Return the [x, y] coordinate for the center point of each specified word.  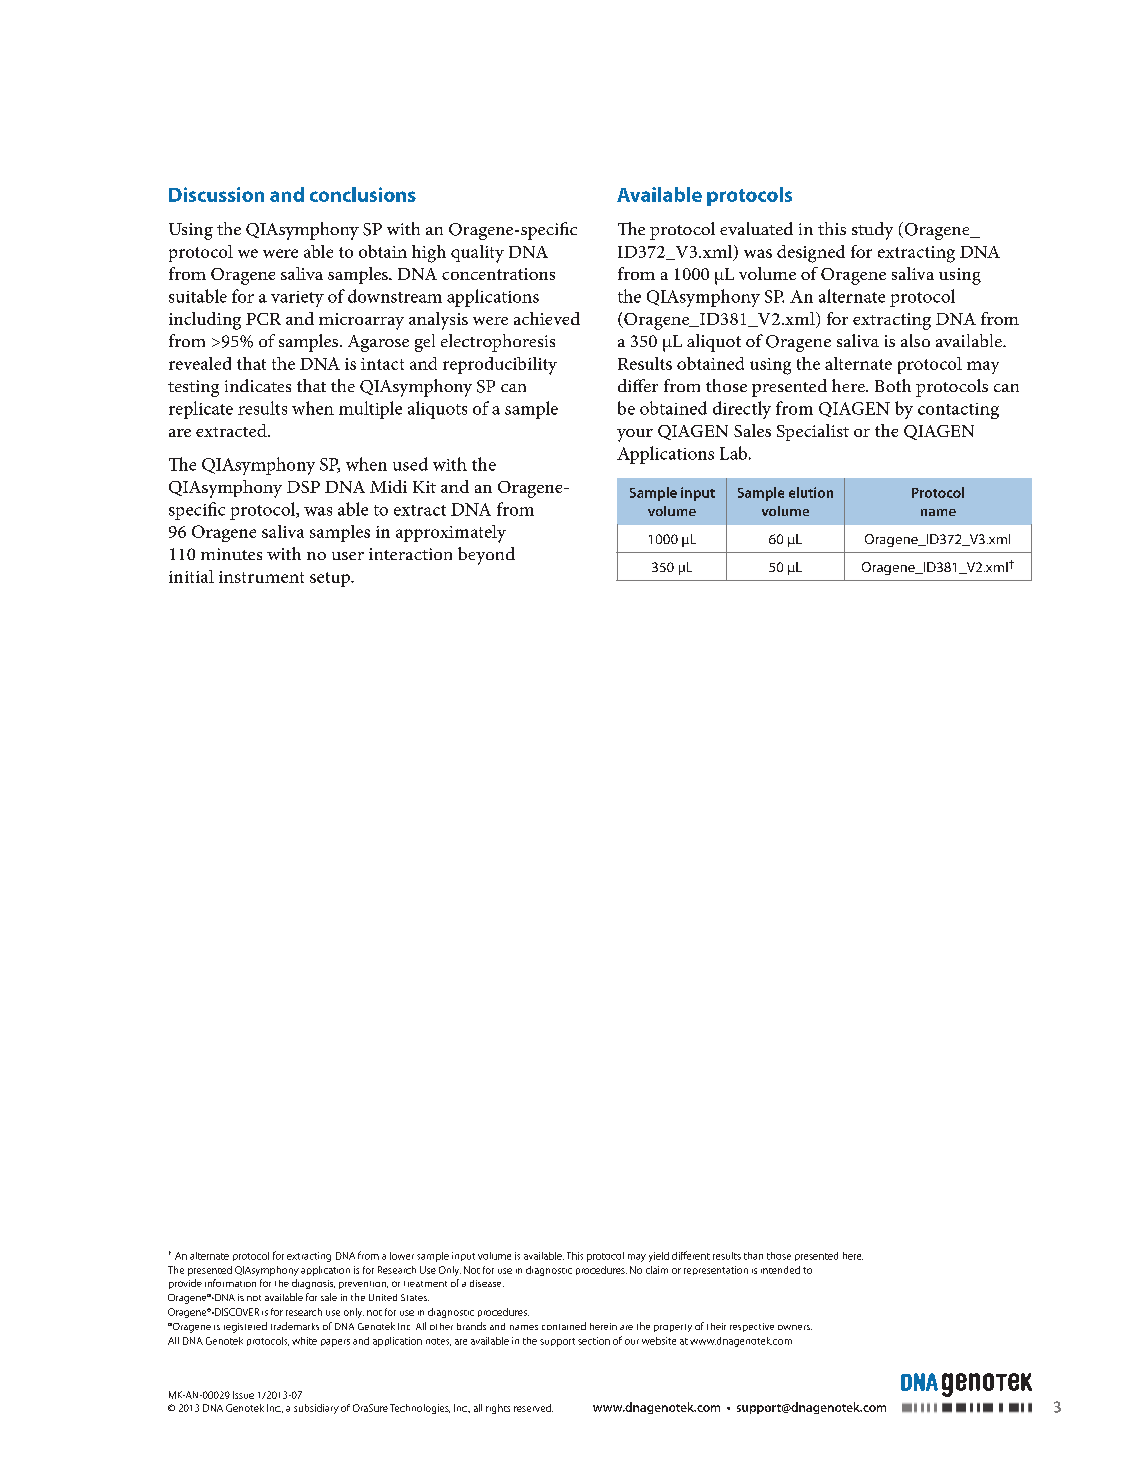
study [872, 231]
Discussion [216, 194]
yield [659, 1257]
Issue [243, 1395]
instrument [261, 577]
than [753, 1256]
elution [811, 492]
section [594, 1341]
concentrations [498, 274]
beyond [486, 556]
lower [402, 1256]
